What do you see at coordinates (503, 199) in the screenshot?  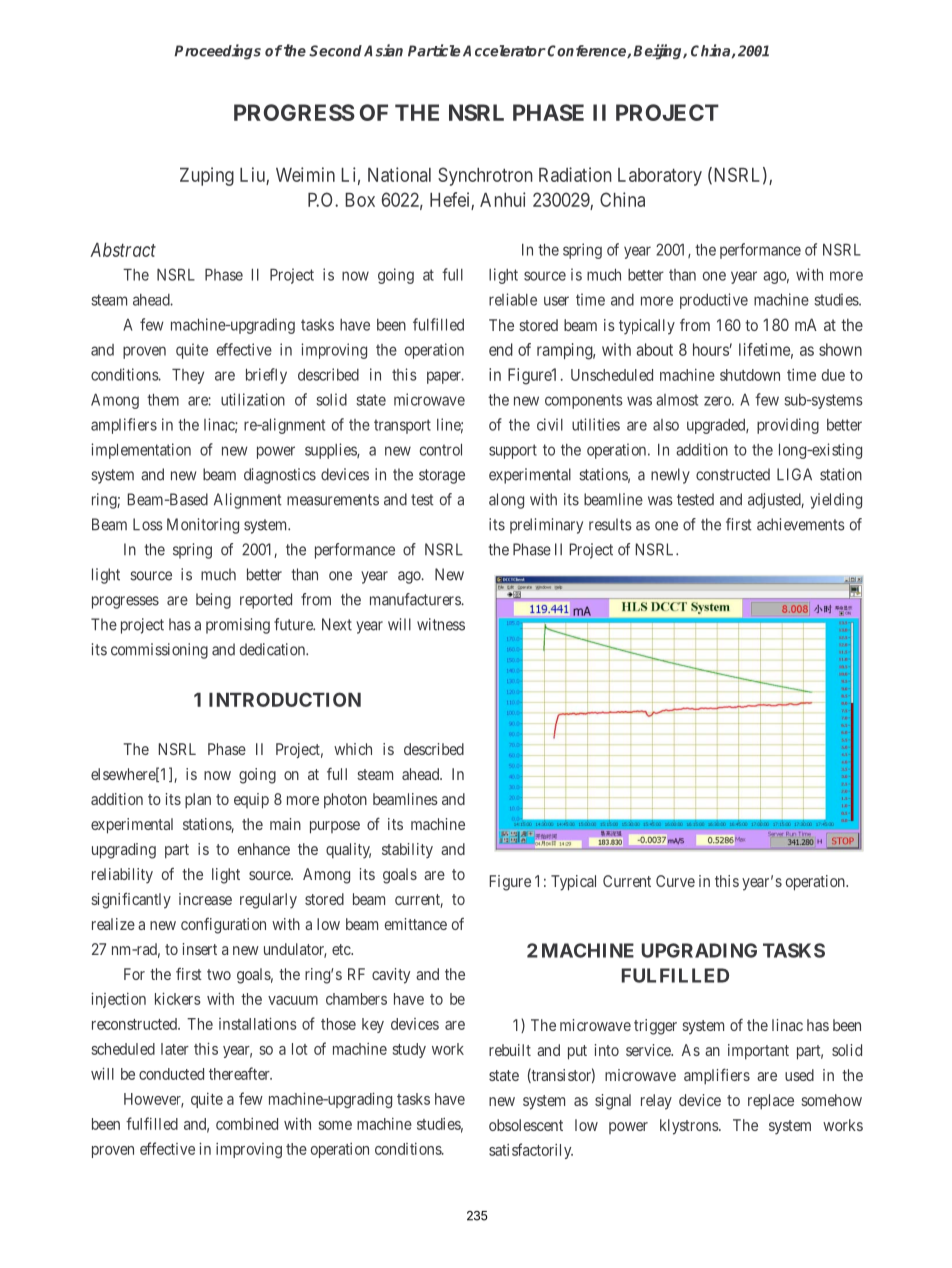 I see `Anhui` at bounding box center [503, 199].
